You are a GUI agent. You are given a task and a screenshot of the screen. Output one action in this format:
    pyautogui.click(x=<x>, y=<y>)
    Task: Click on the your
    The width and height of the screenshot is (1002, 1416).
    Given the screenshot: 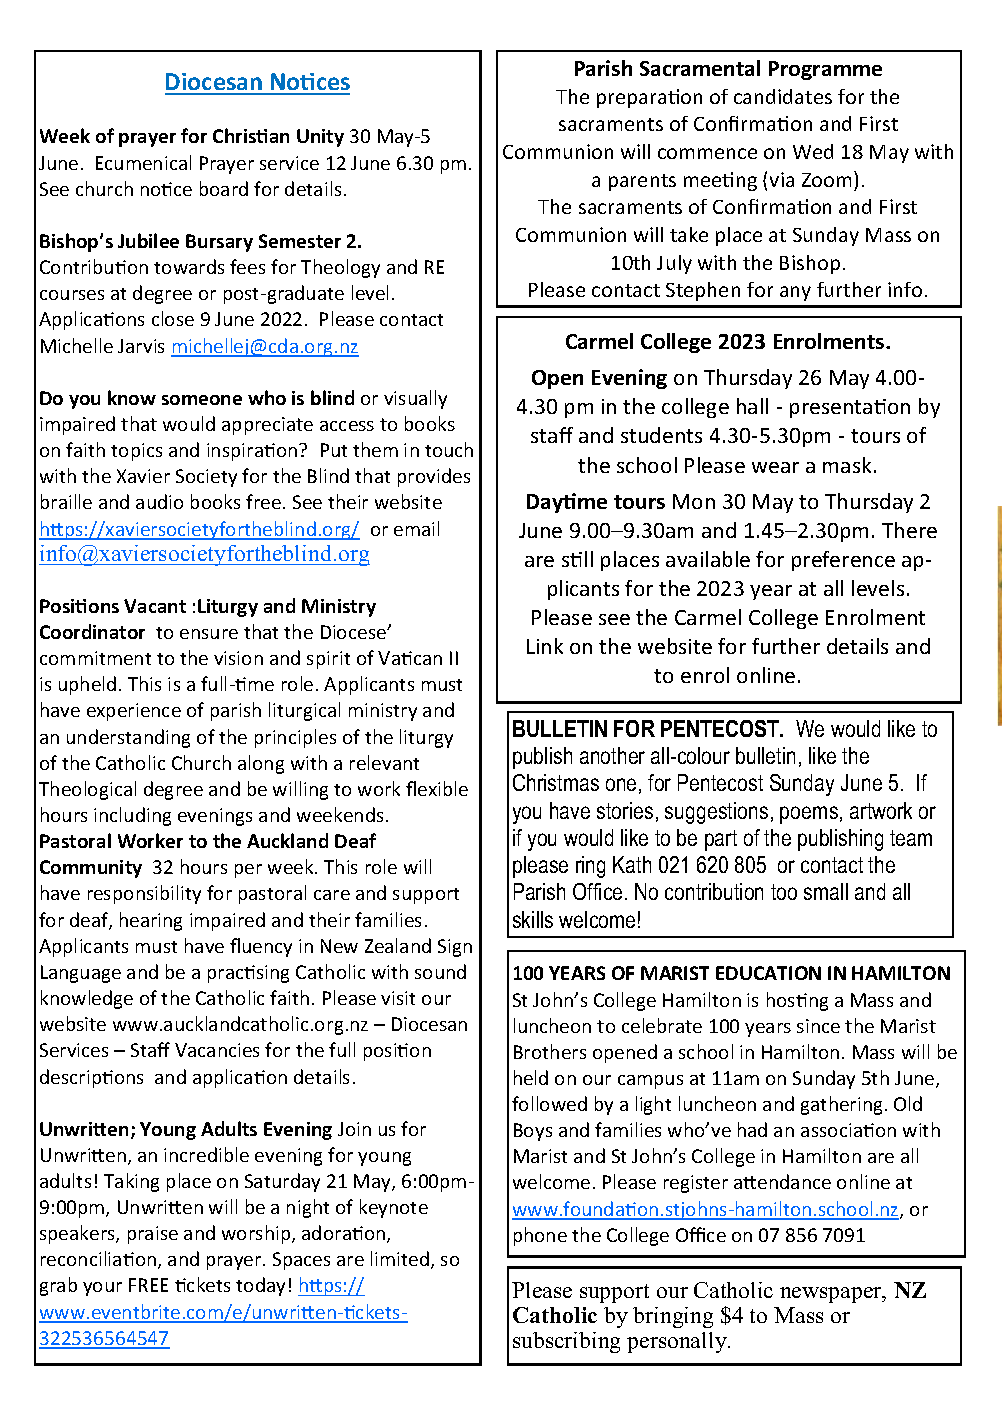 What is the action you would take?
    pyautogui.click(x=102, y=1289)
